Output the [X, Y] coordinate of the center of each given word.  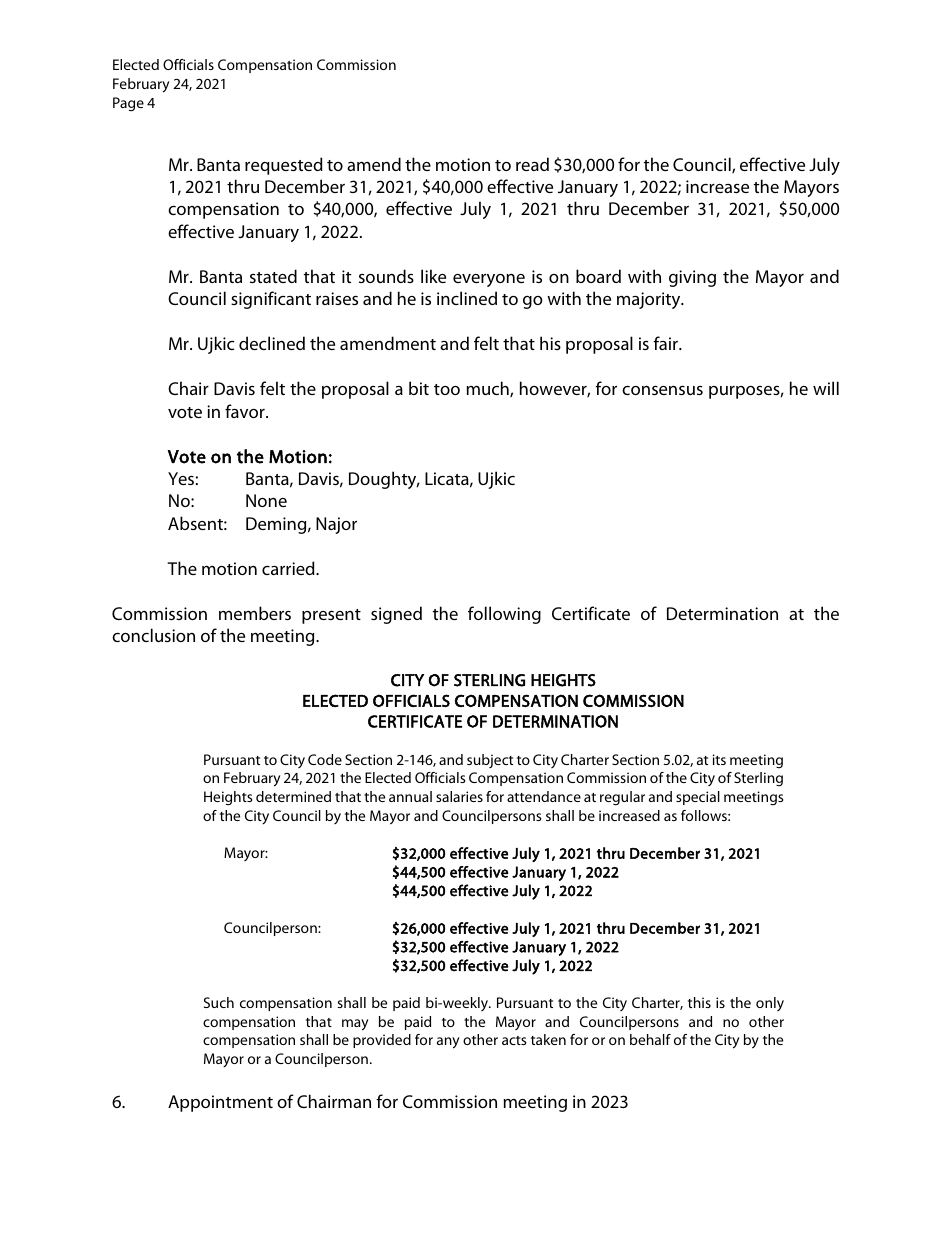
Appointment [220, 1103]
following [504, 615]
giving [692, 278]
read [532, 164]
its [719, 759]
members [255, 613]
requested [284, 166]
